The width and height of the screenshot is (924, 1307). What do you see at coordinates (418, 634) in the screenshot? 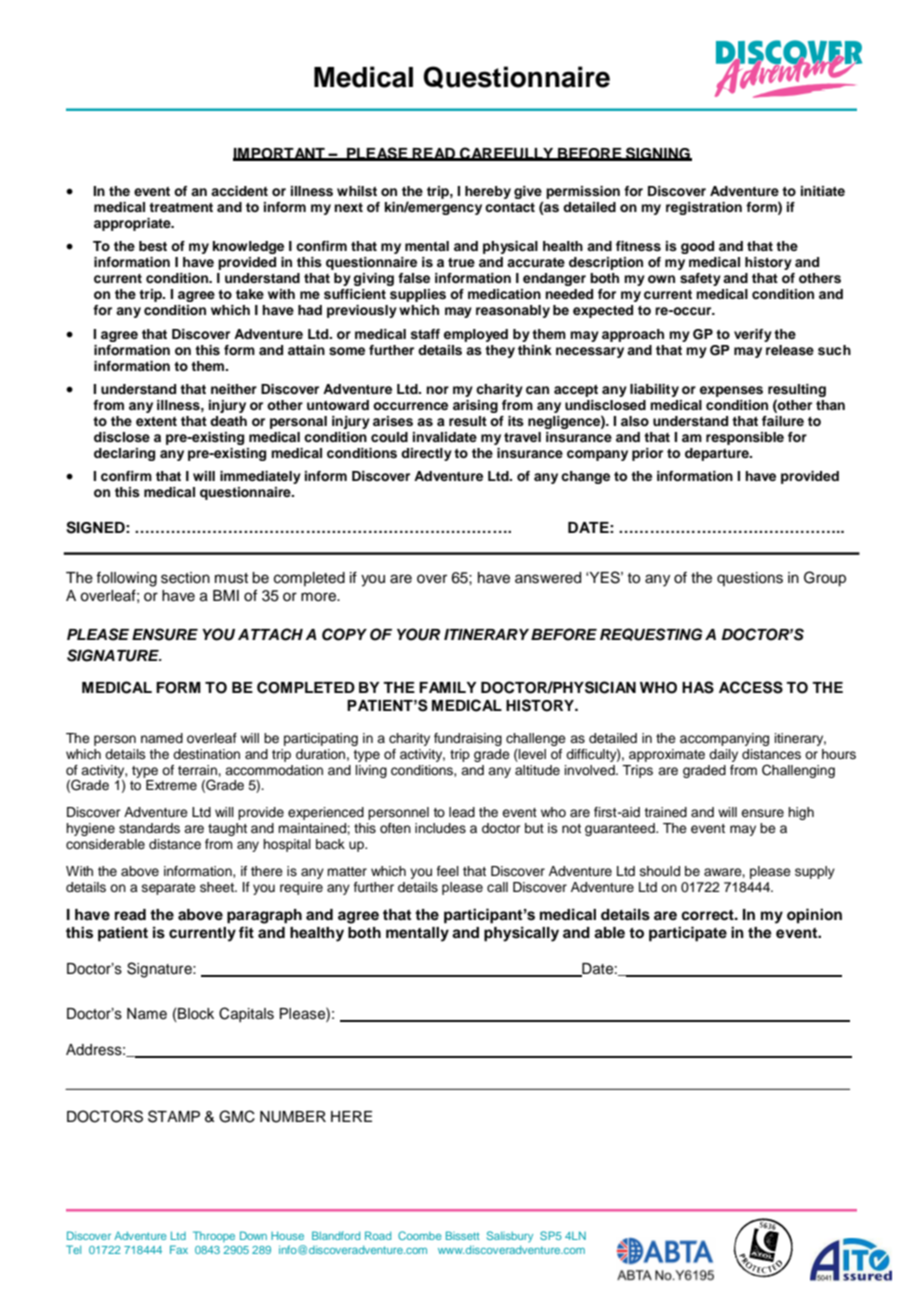
I see `YOUR` at bounding box center [418, 634].
